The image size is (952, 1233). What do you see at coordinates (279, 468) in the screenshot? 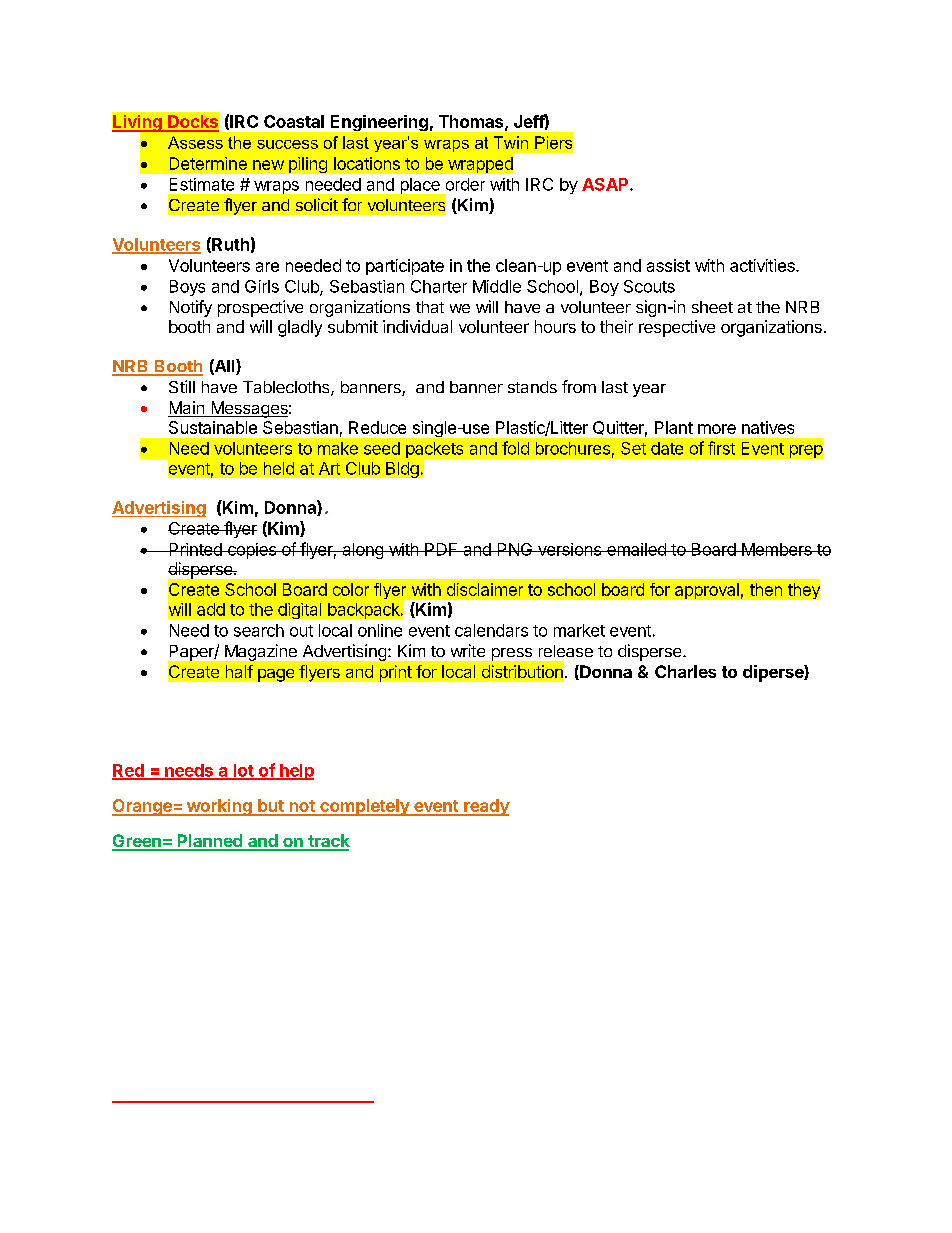
I see `held` at bounding box center [279, 468].
